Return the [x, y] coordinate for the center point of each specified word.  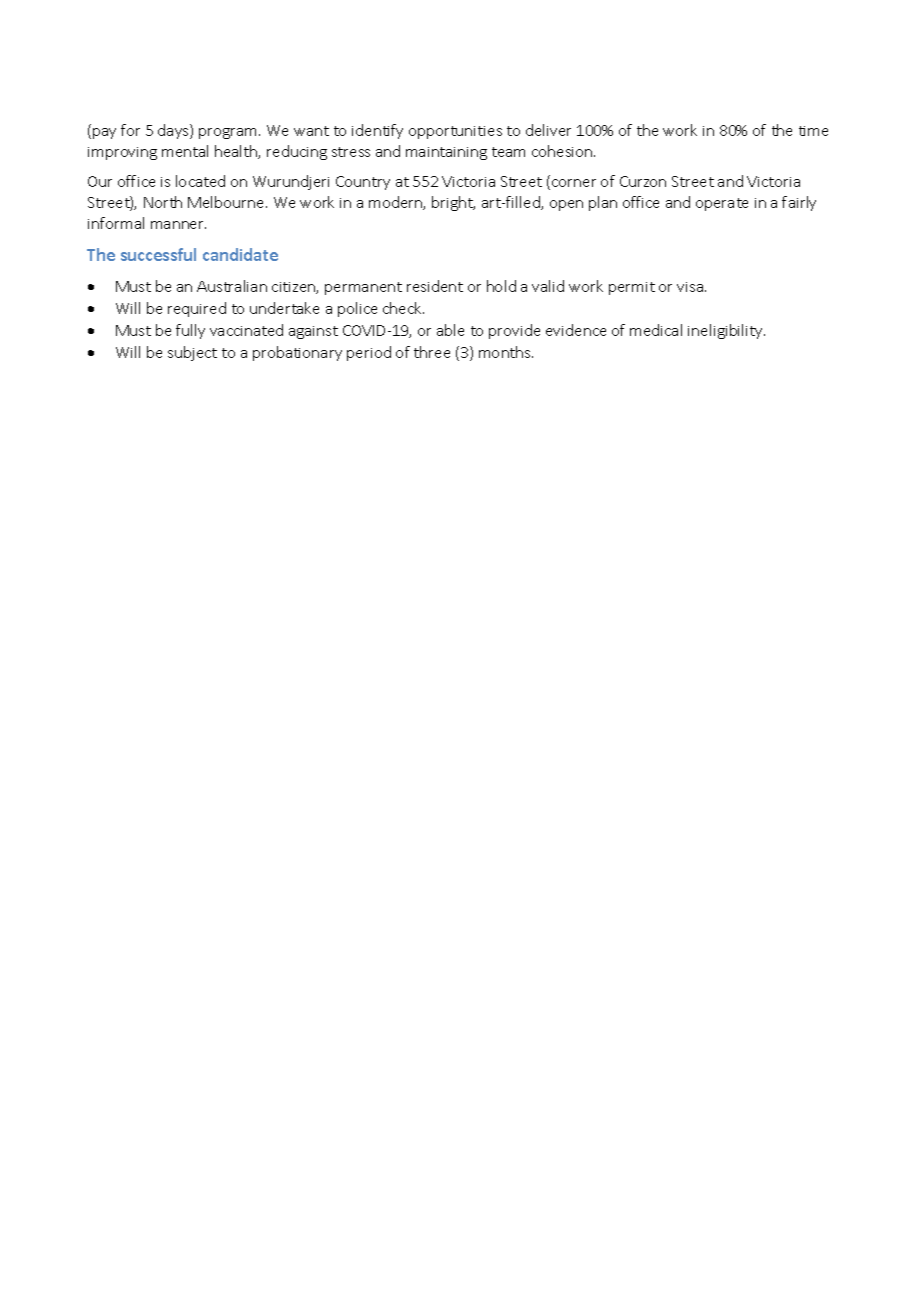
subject [192, 353]
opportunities [455, 132]
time [813, 131]
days [174, 131]
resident [435, 286]
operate [722, 204]
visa [690, 287]
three [432, 352]
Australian [232, 286]
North [163, 202]
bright [453, 203]
